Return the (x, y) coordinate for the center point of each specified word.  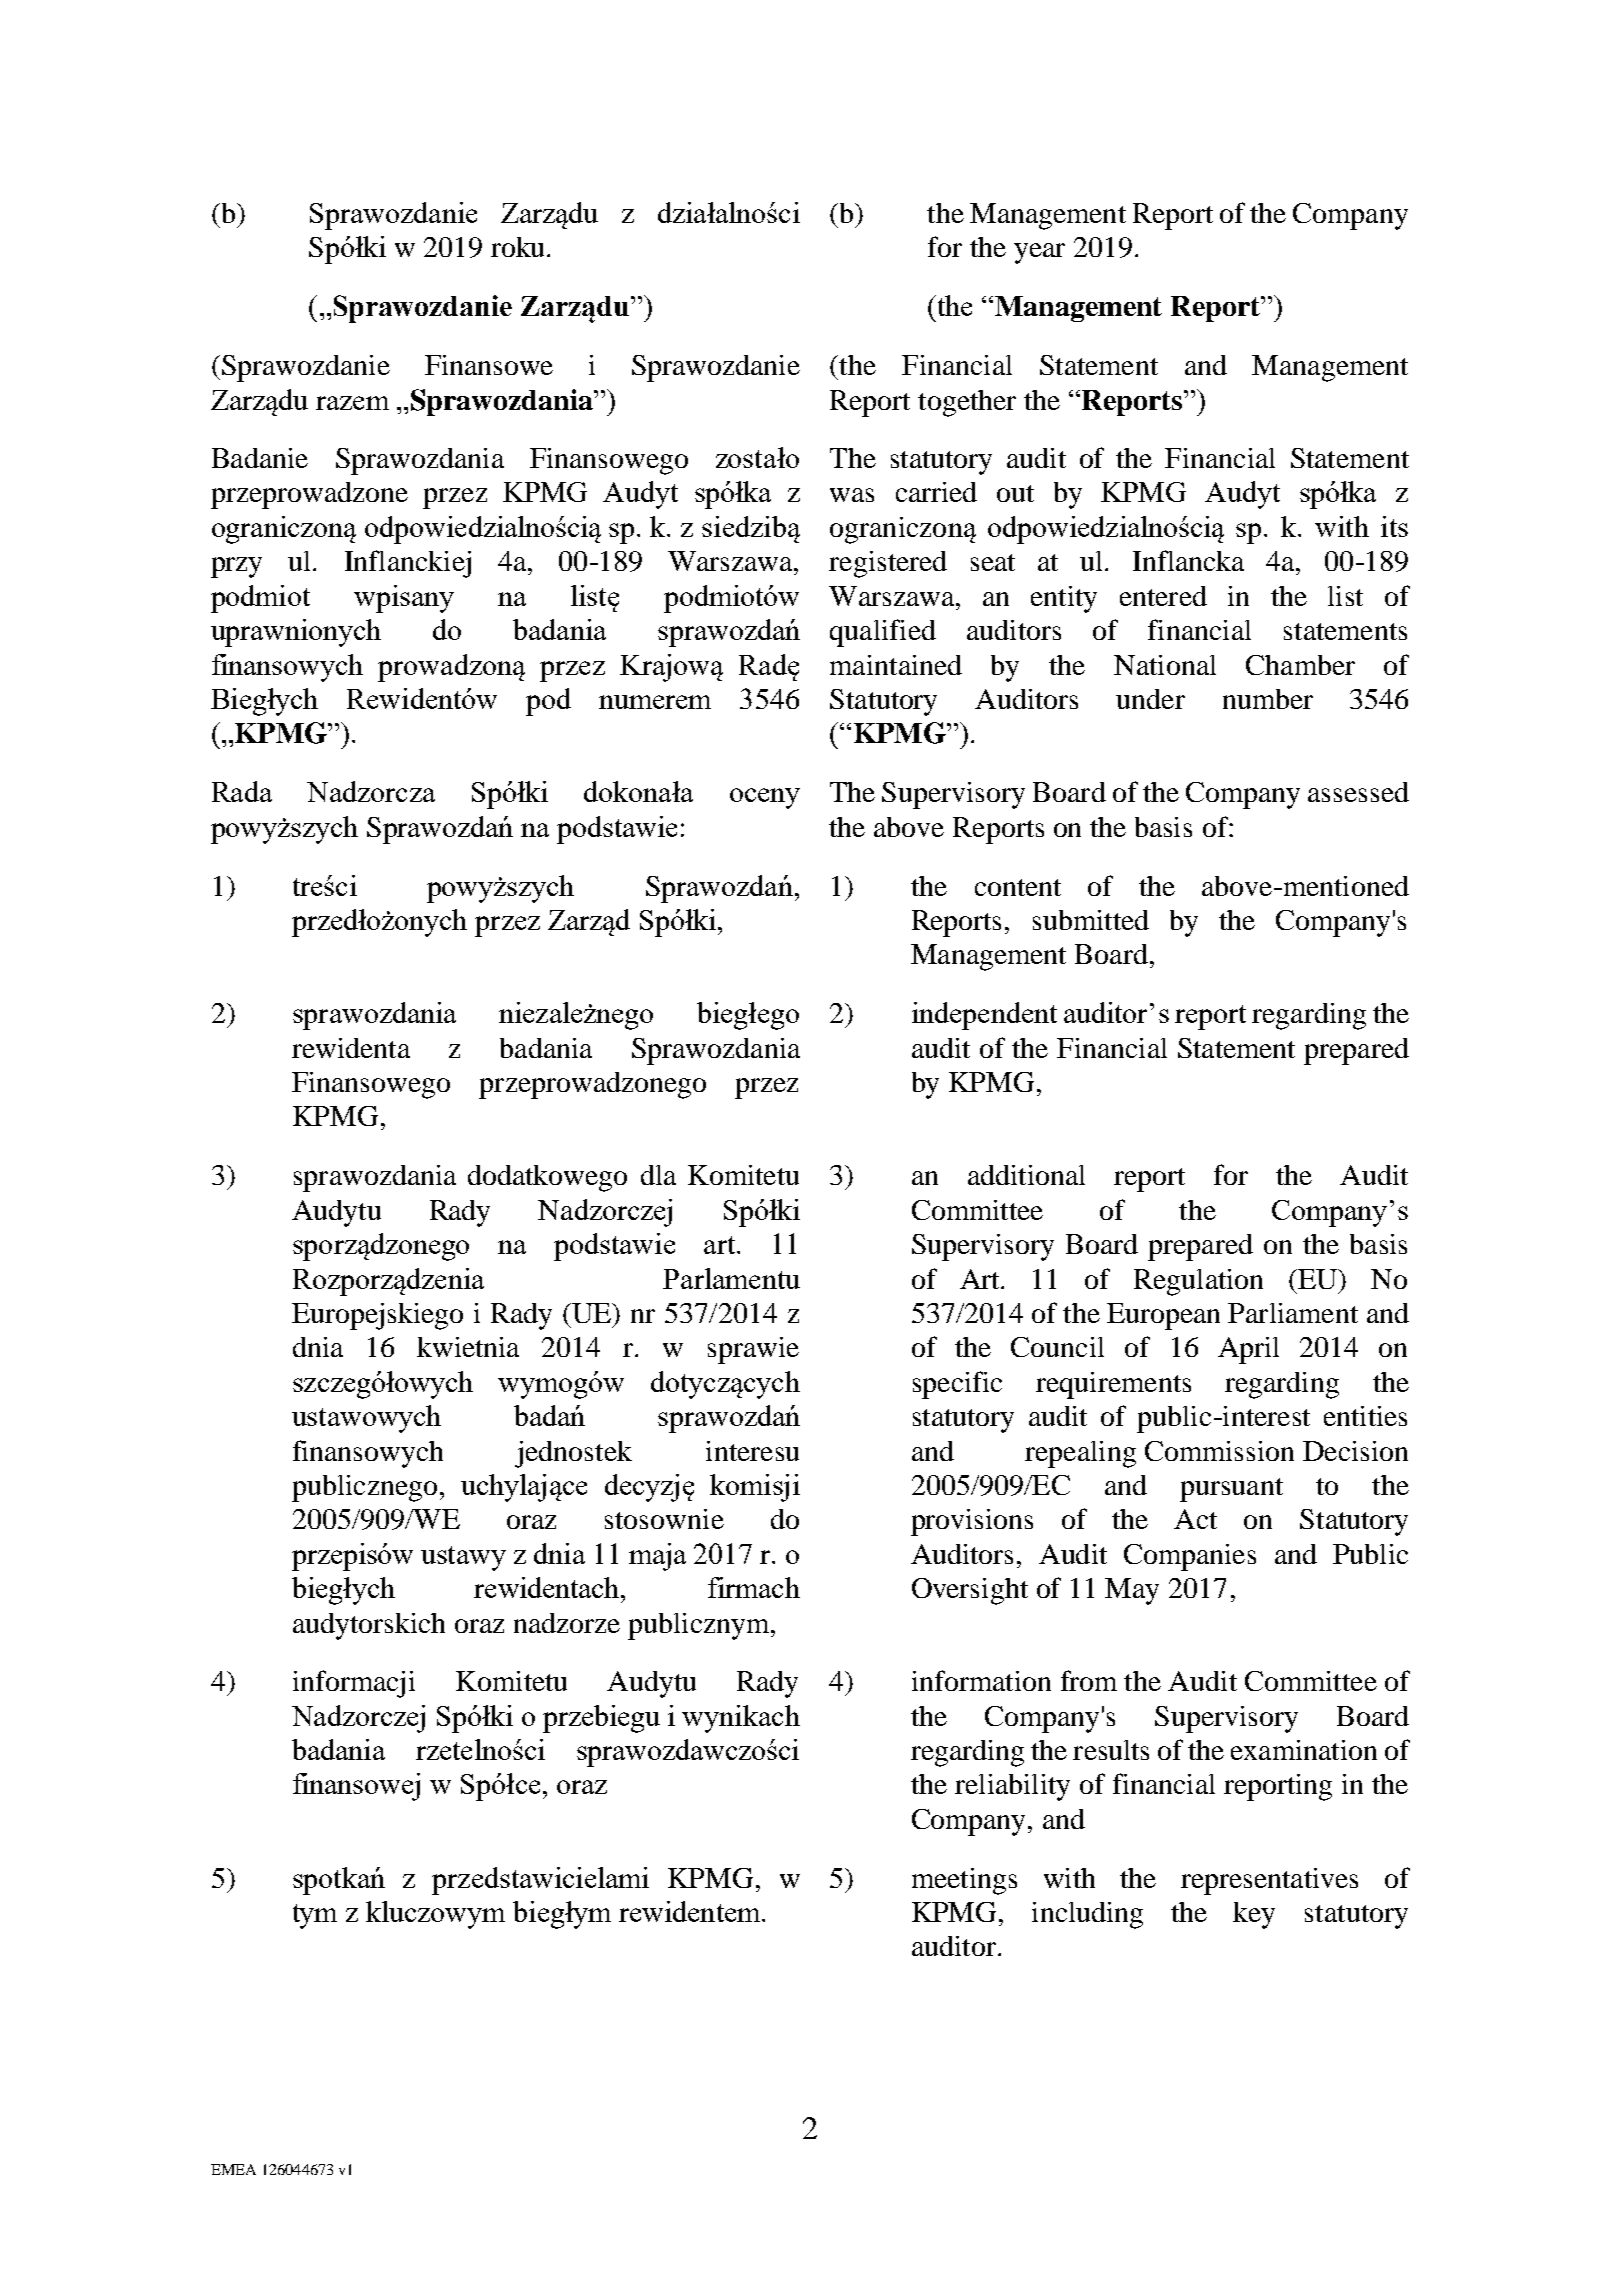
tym (315, 1916)
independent (984, 1016)
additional (1026, 1175)
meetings (964, 1881)
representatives (1269, 1881)
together (967, 403)
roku (517, 247)
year (1039, 253)
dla (658, 1175)
